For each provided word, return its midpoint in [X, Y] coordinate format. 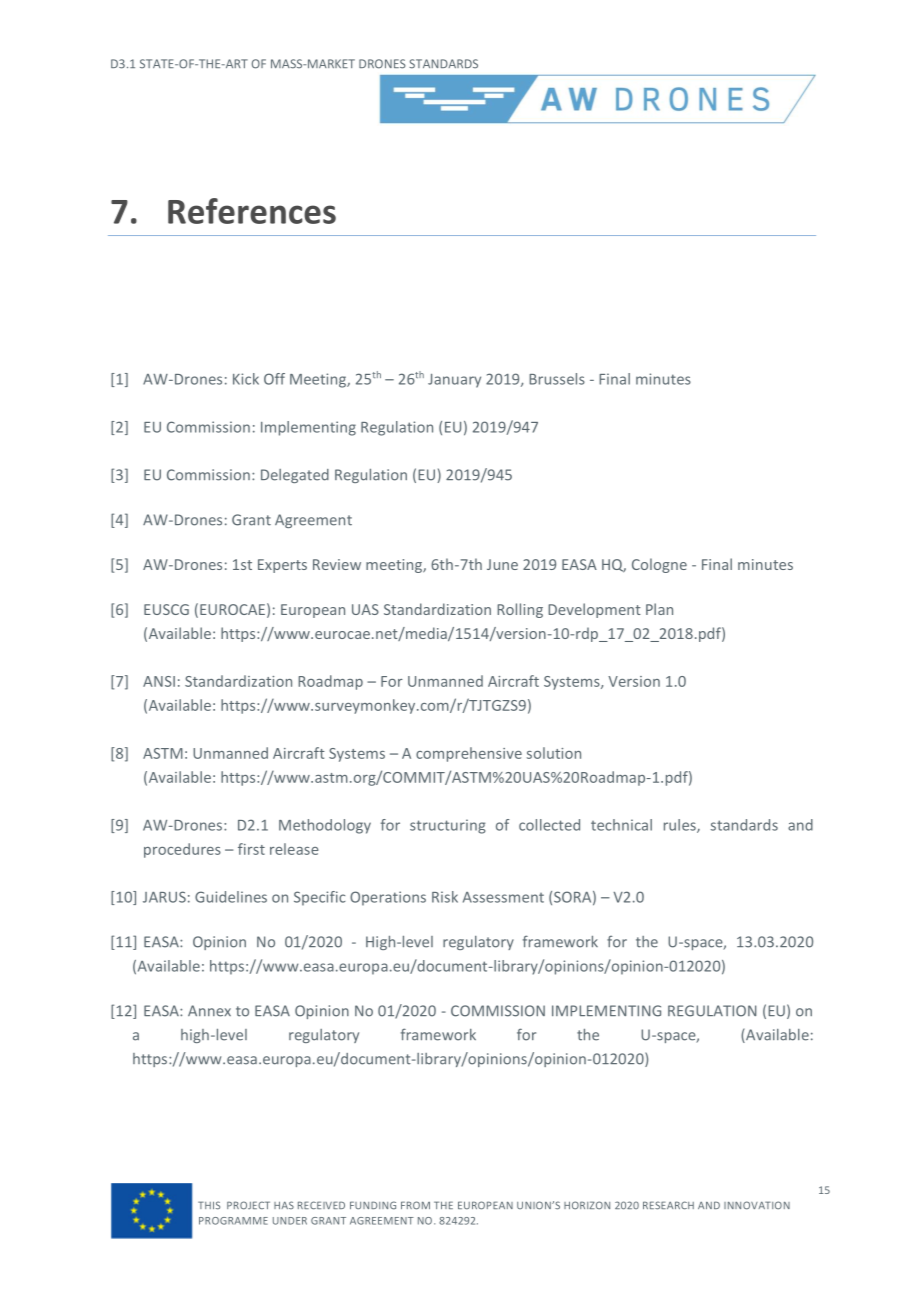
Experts [282, 566]
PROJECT [248, 1205]
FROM [415, 1205]
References [252, 211]
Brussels [557, 379]
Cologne [659, 565]
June [502, 564]
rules [681, 826]
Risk [445, 897]
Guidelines [231, 897]
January [454, 381]
